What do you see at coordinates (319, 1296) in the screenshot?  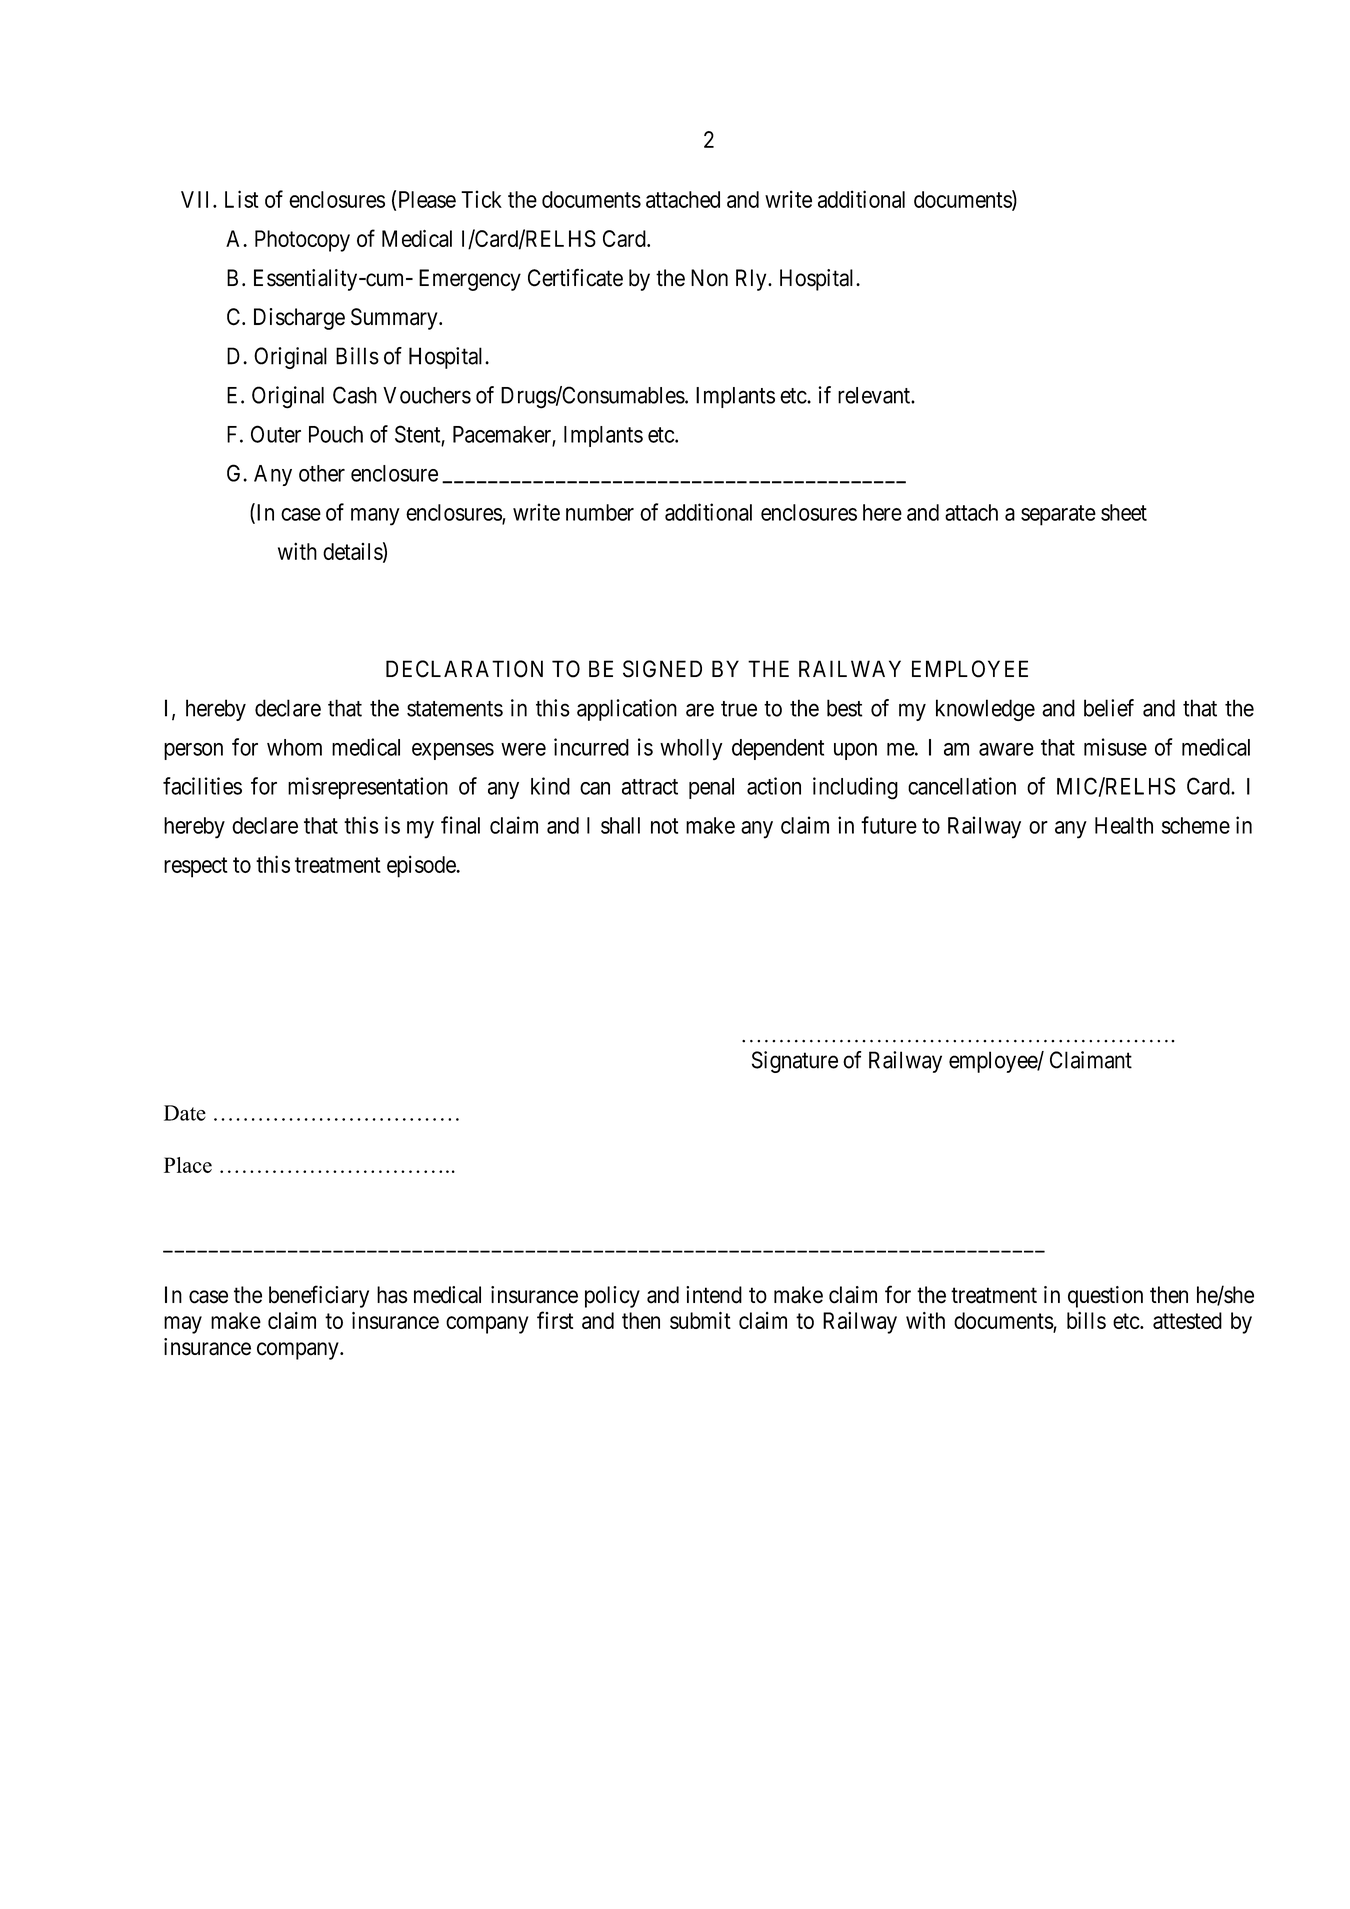 I see `beneficiary` at bounding box center [319, 1296].
